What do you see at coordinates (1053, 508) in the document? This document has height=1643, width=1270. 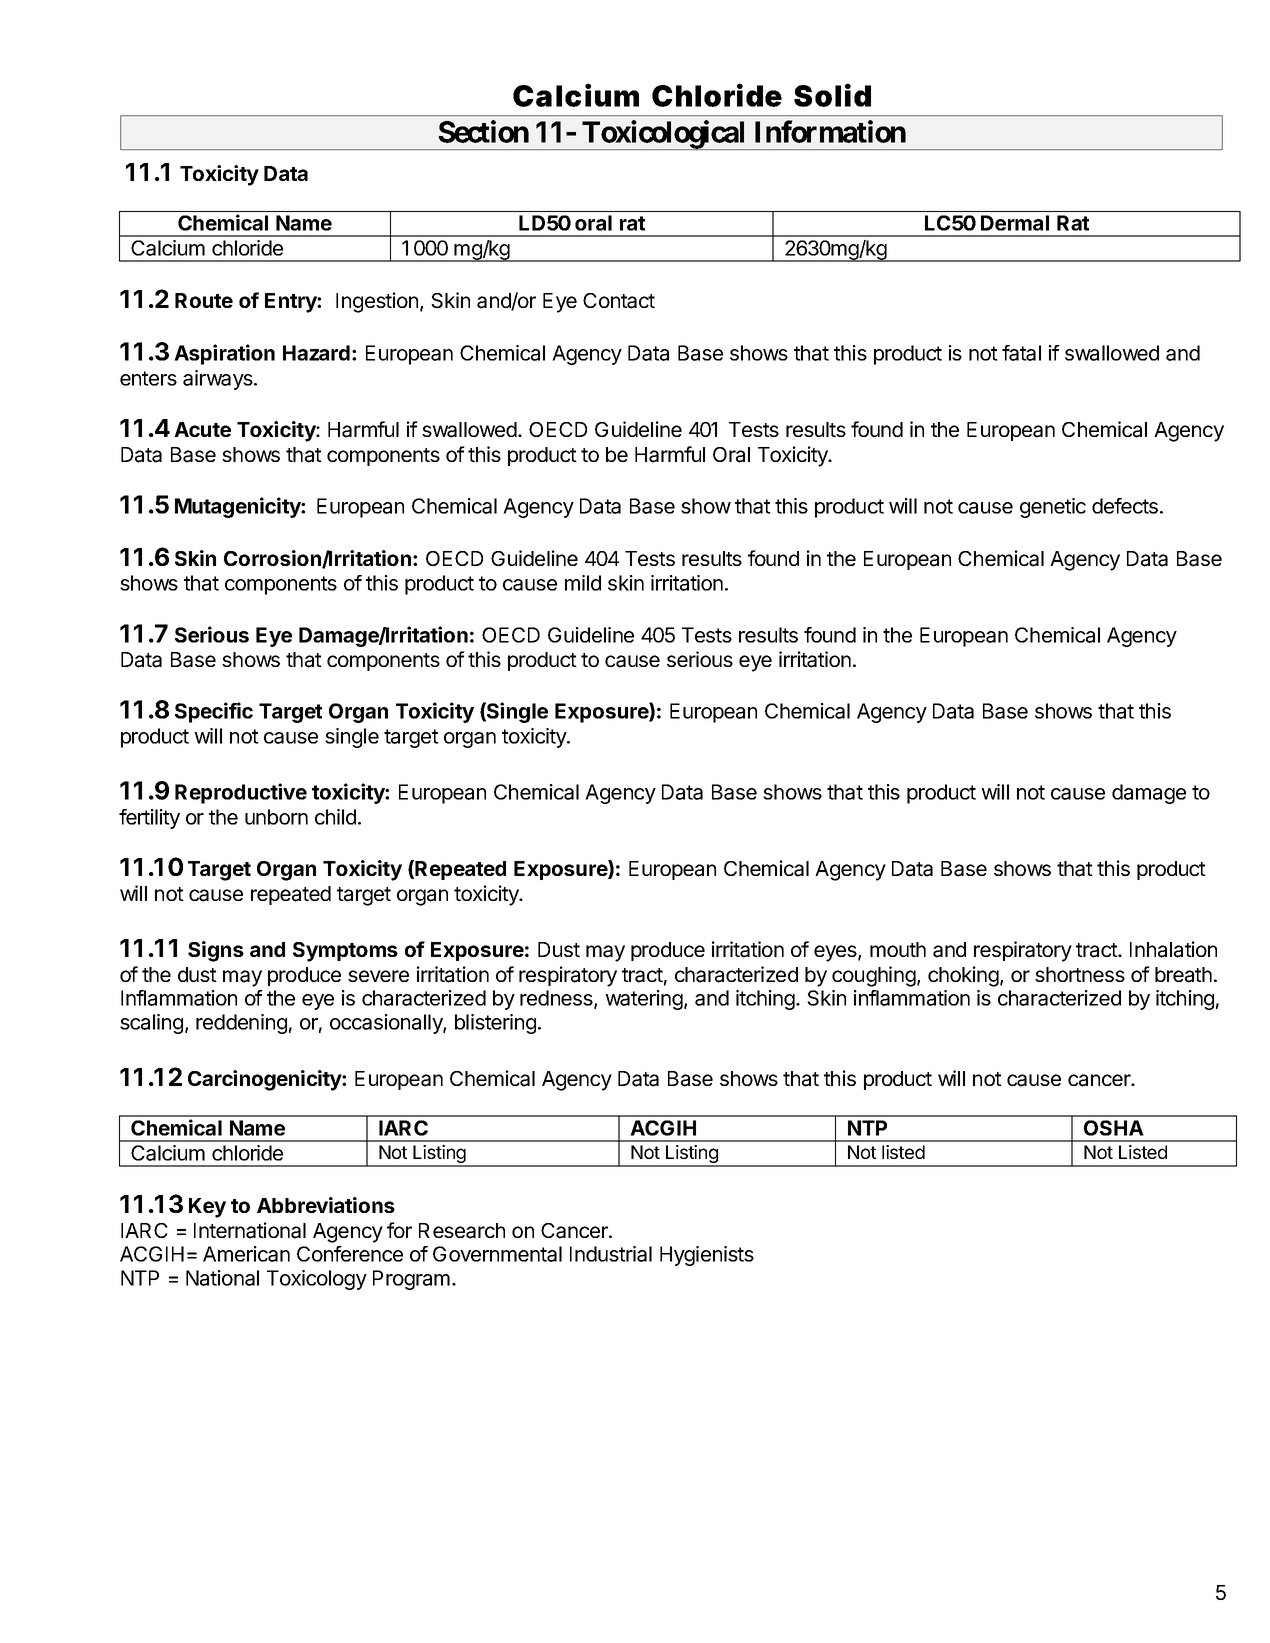 I see `genetic` at bounding box center [1053, 508].
